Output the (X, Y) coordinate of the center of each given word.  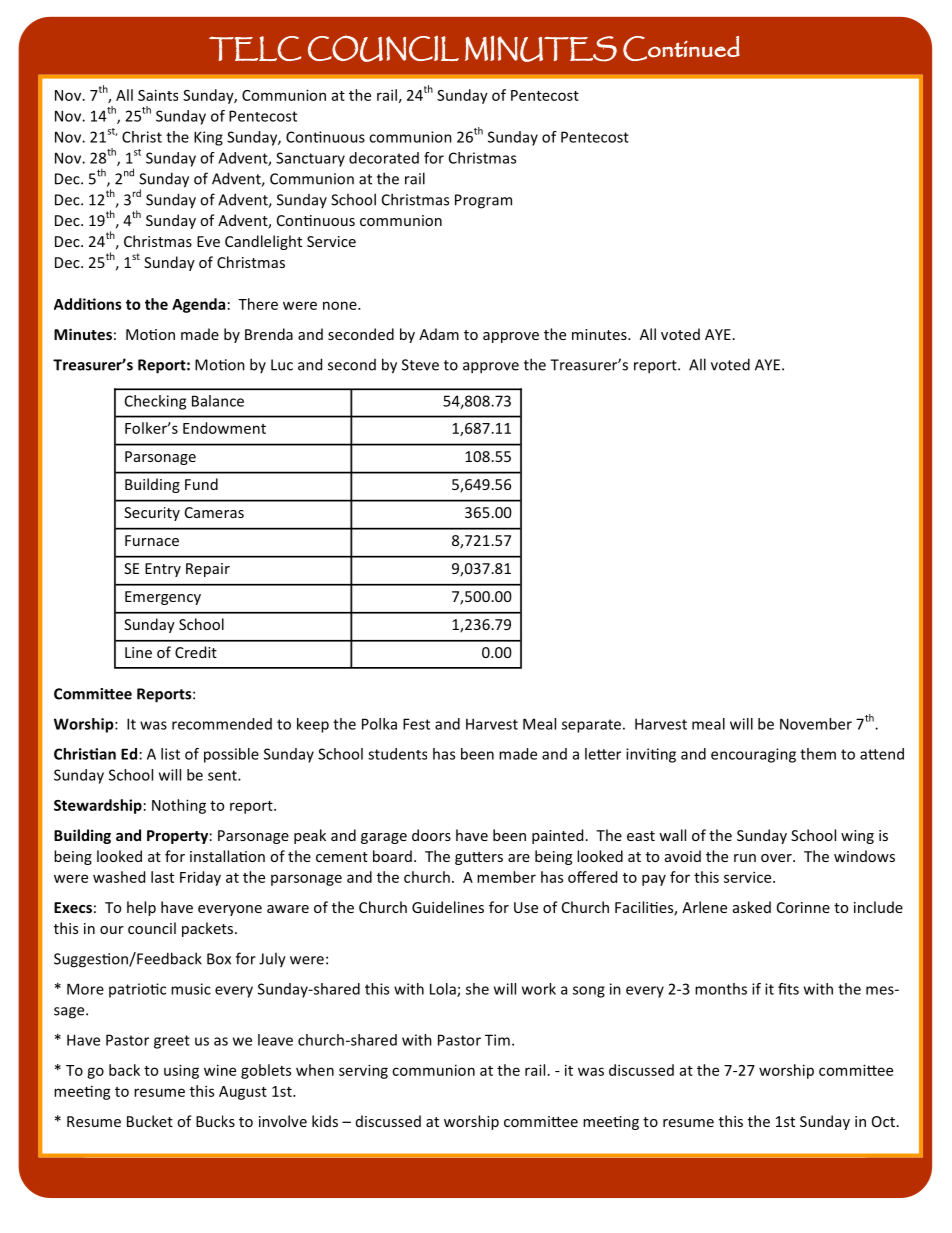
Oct (883, 1121)
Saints (158, 95)
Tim (497, 1040)
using (181, 1071)
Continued (681, 48)
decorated (384, 158)
